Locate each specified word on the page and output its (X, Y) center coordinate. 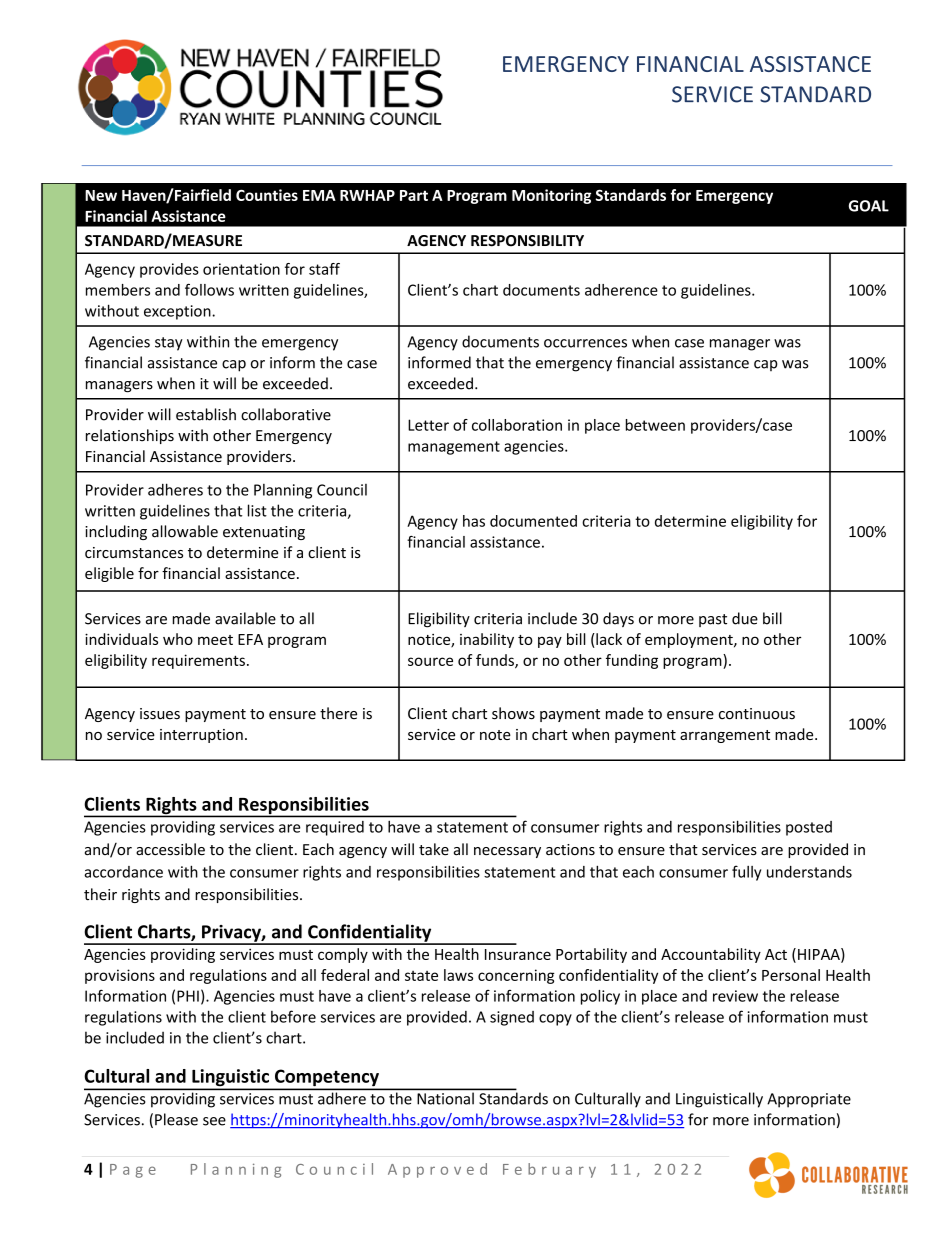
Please (176, 1119)
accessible (170, 849)
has (474, 521)
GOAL (869, 206)
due (745, 618)
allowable (185, 531)
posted (809, 828)
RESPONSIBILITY (527, 241)
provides (169, 270)
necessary (507, 852)
